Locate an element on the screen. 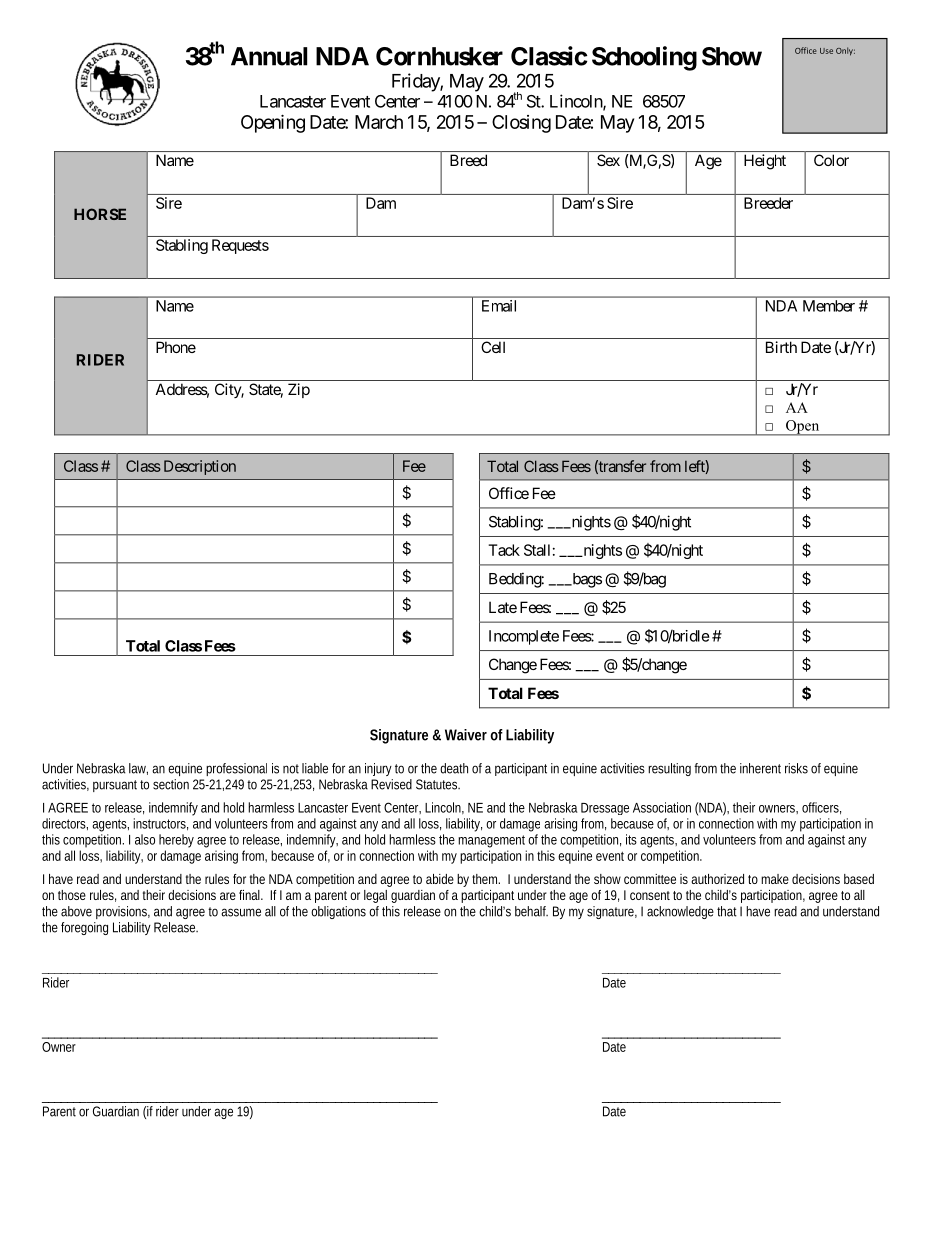 The width and height of the screenshot is (952, 1233). Email is located at coordinates (499, 306).
